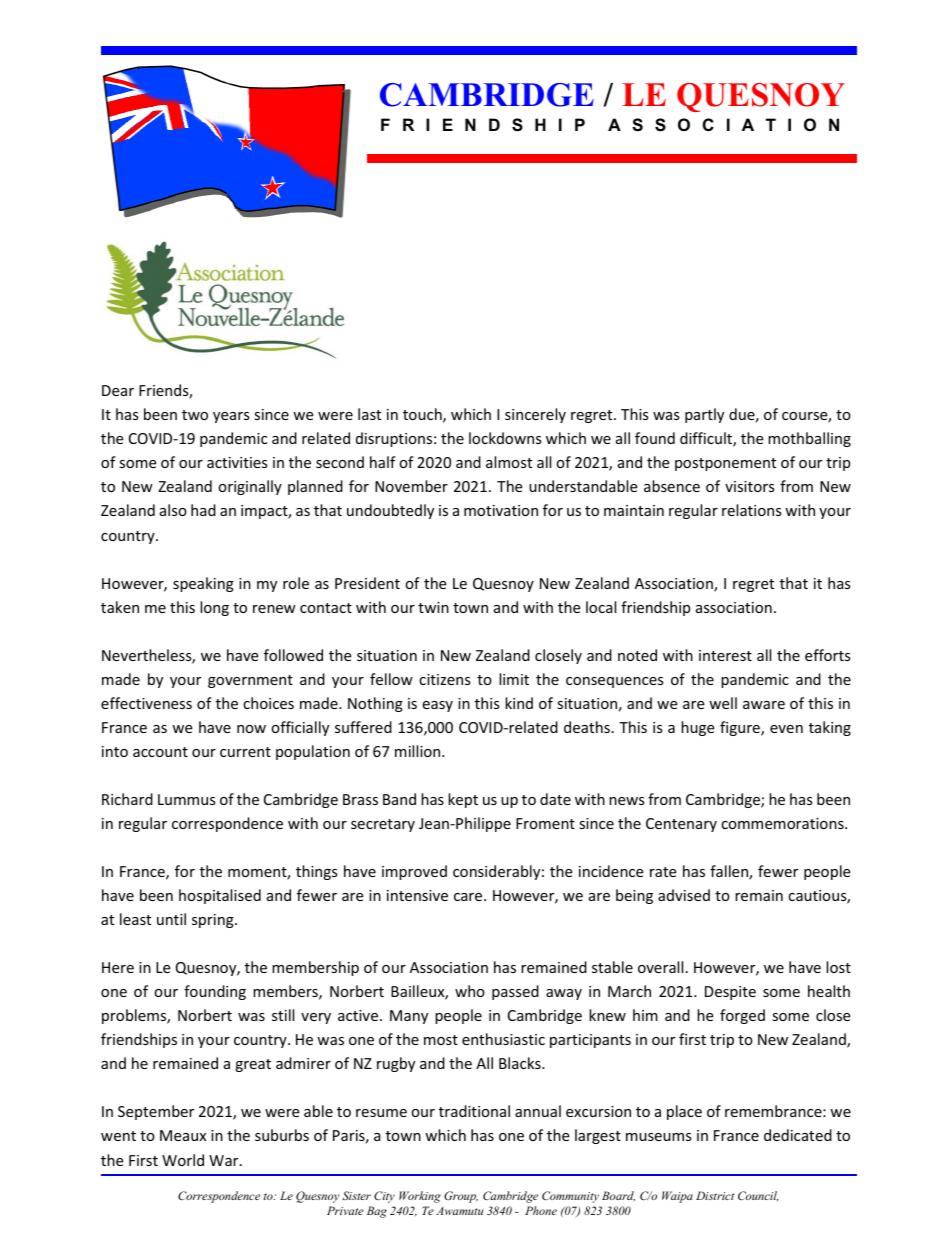 The image size is (952, 1233). Describe the element at coordinates (704, 415) in the screenshot. I see `partly` at that location.
